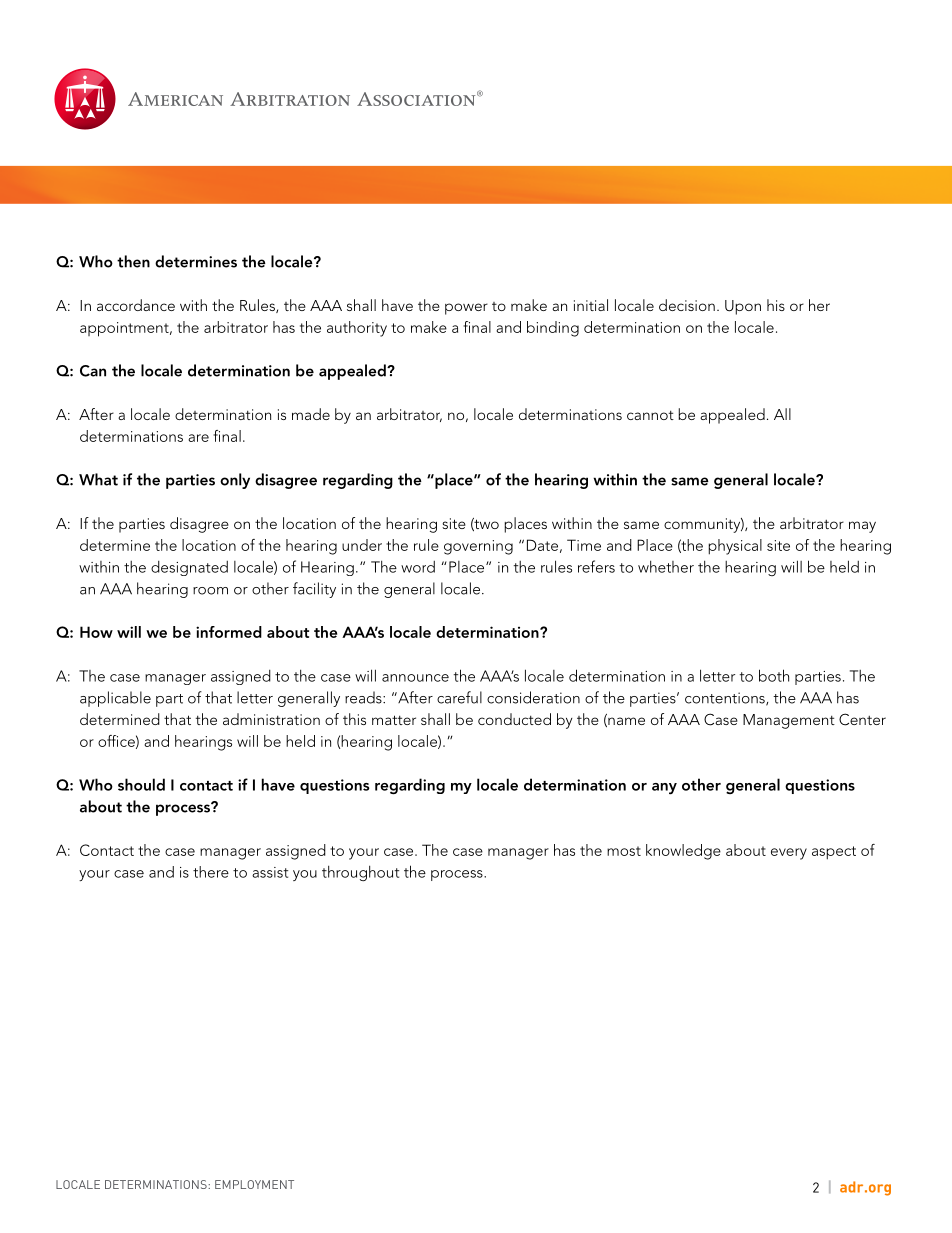 The height and width of the screenshot is (1233, 952). I want to click on accordance, so click(136, 305).
